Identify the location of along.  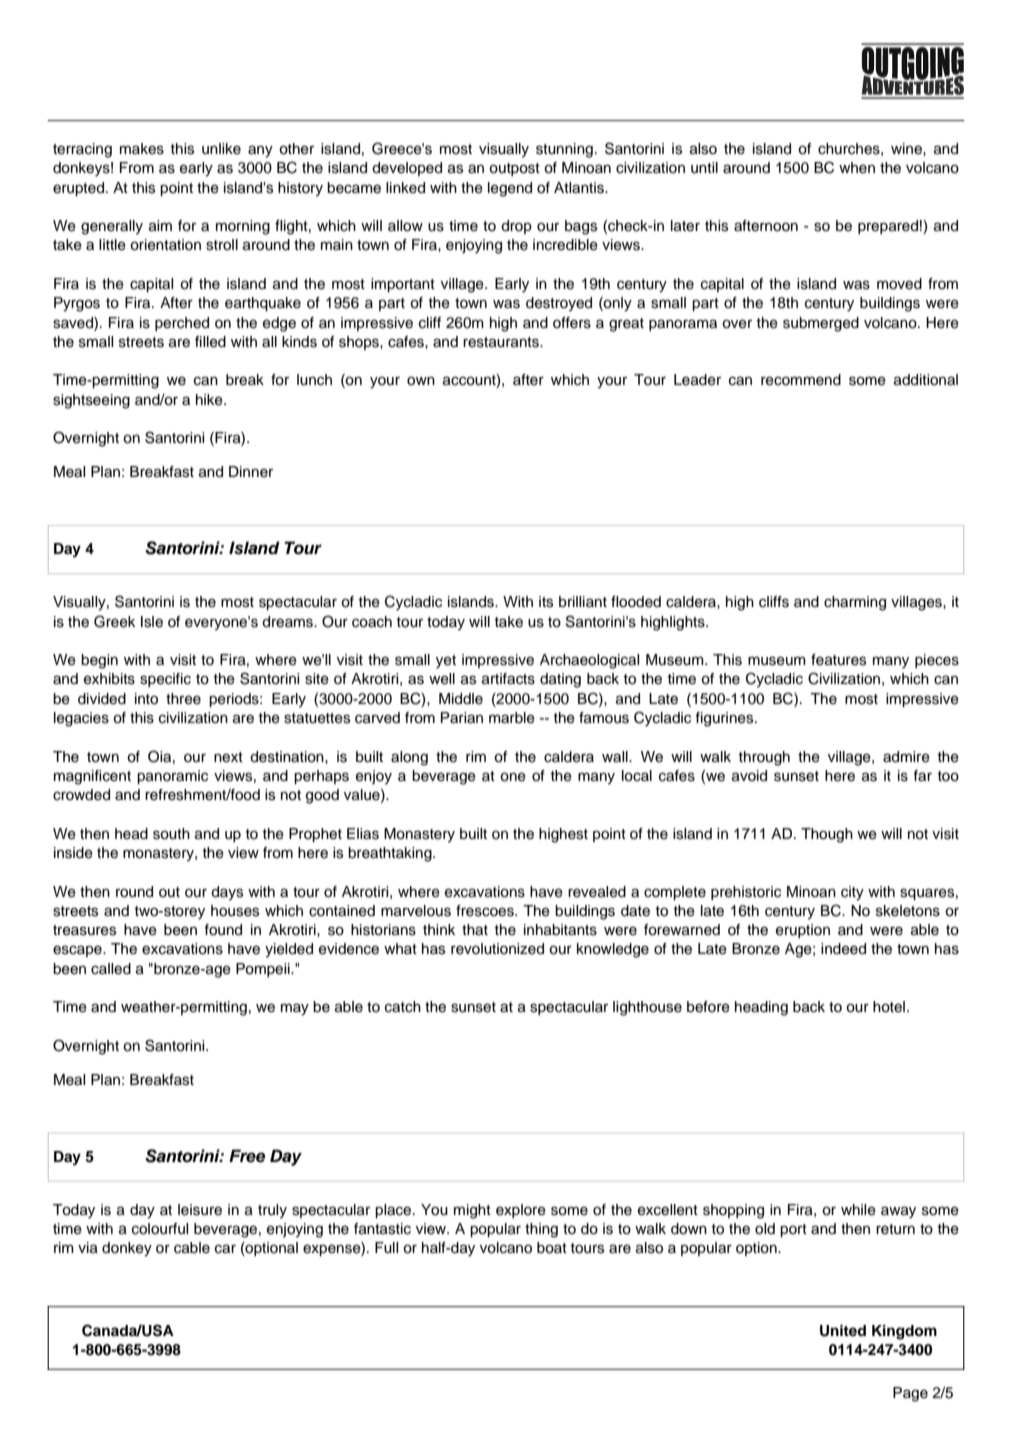
(409, 758).
